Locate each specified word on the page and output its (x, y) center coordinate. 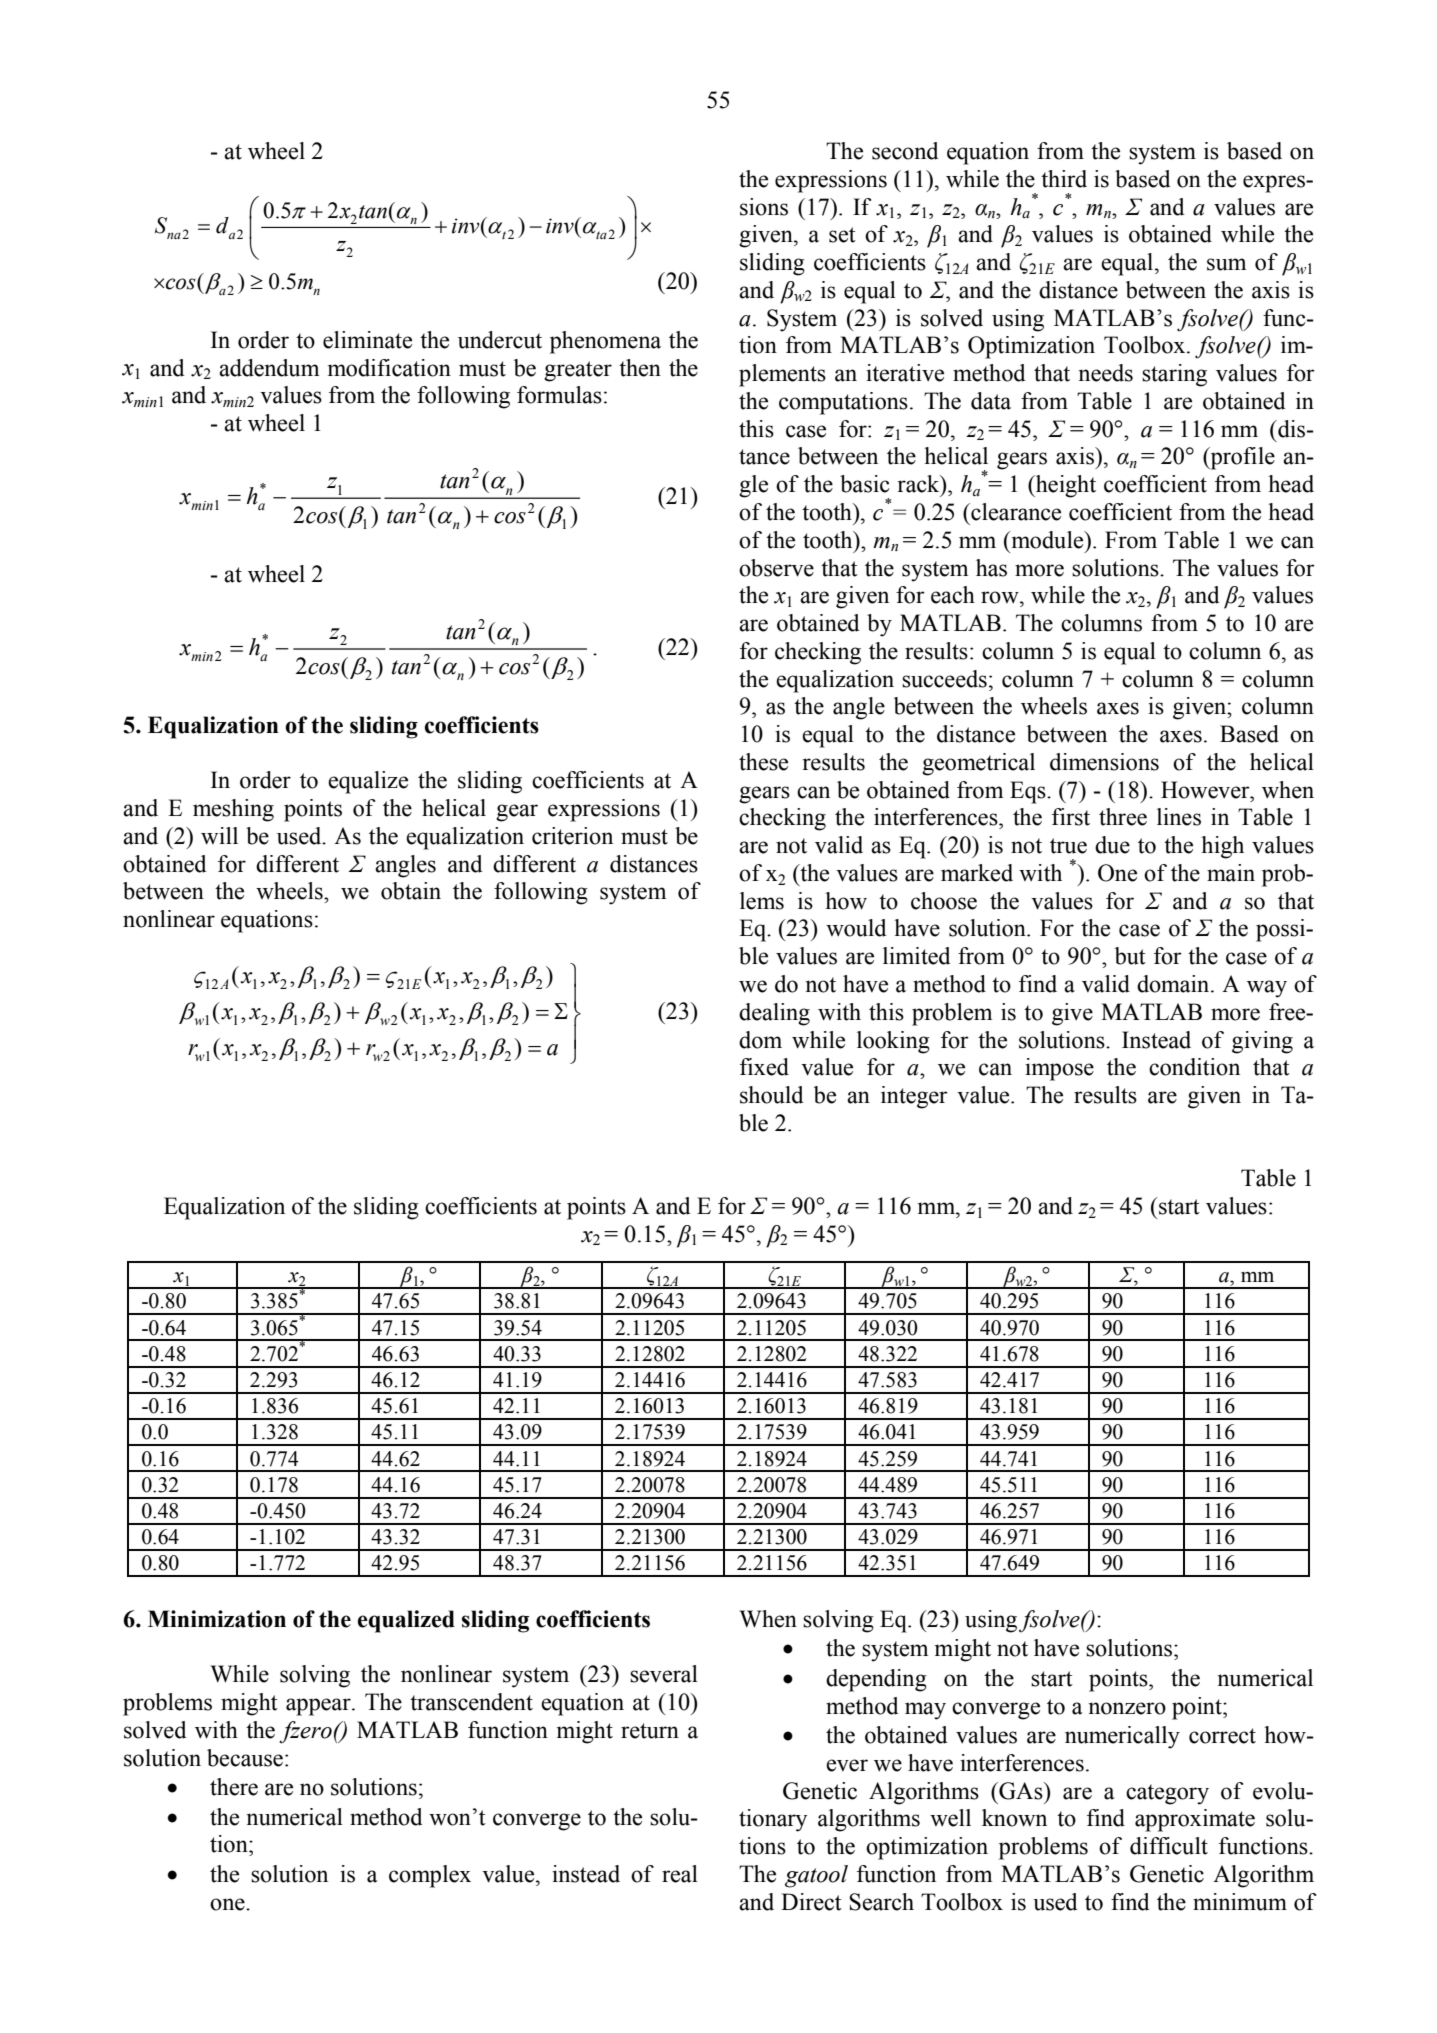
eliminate (367, 340)
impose (1059, 1069)
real (680, 1874)
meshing (233, 810)
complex (430, 1876)
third (1064, 179)
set (842, 235)
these (763, 762)
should (772, 1095)
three (1123, 817)
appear (319, 1707)
